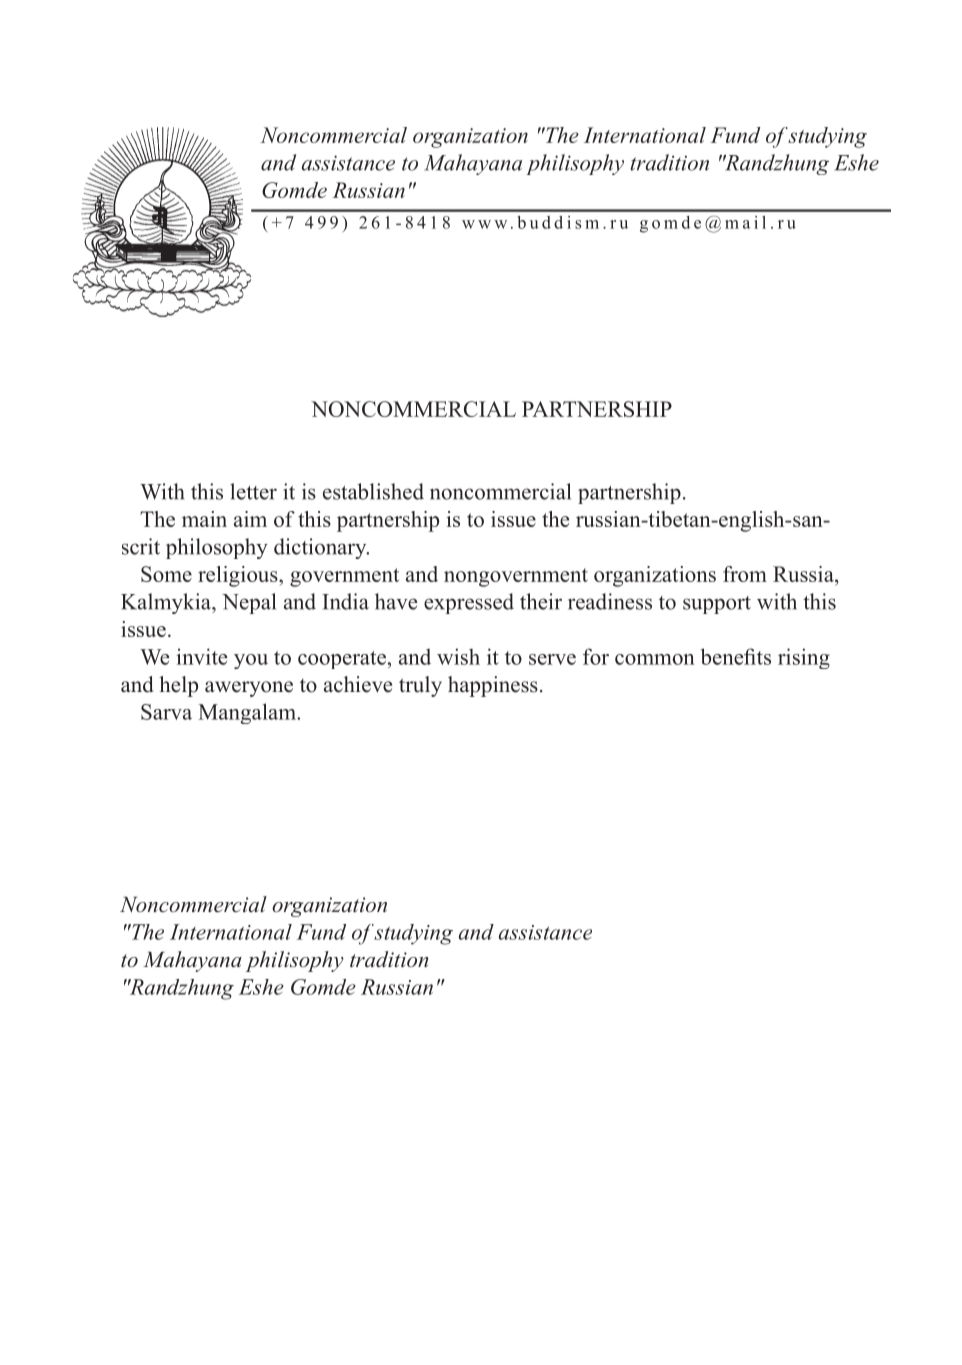 The image size is (962, 1365). I want to click on support, so click(717, 605).
